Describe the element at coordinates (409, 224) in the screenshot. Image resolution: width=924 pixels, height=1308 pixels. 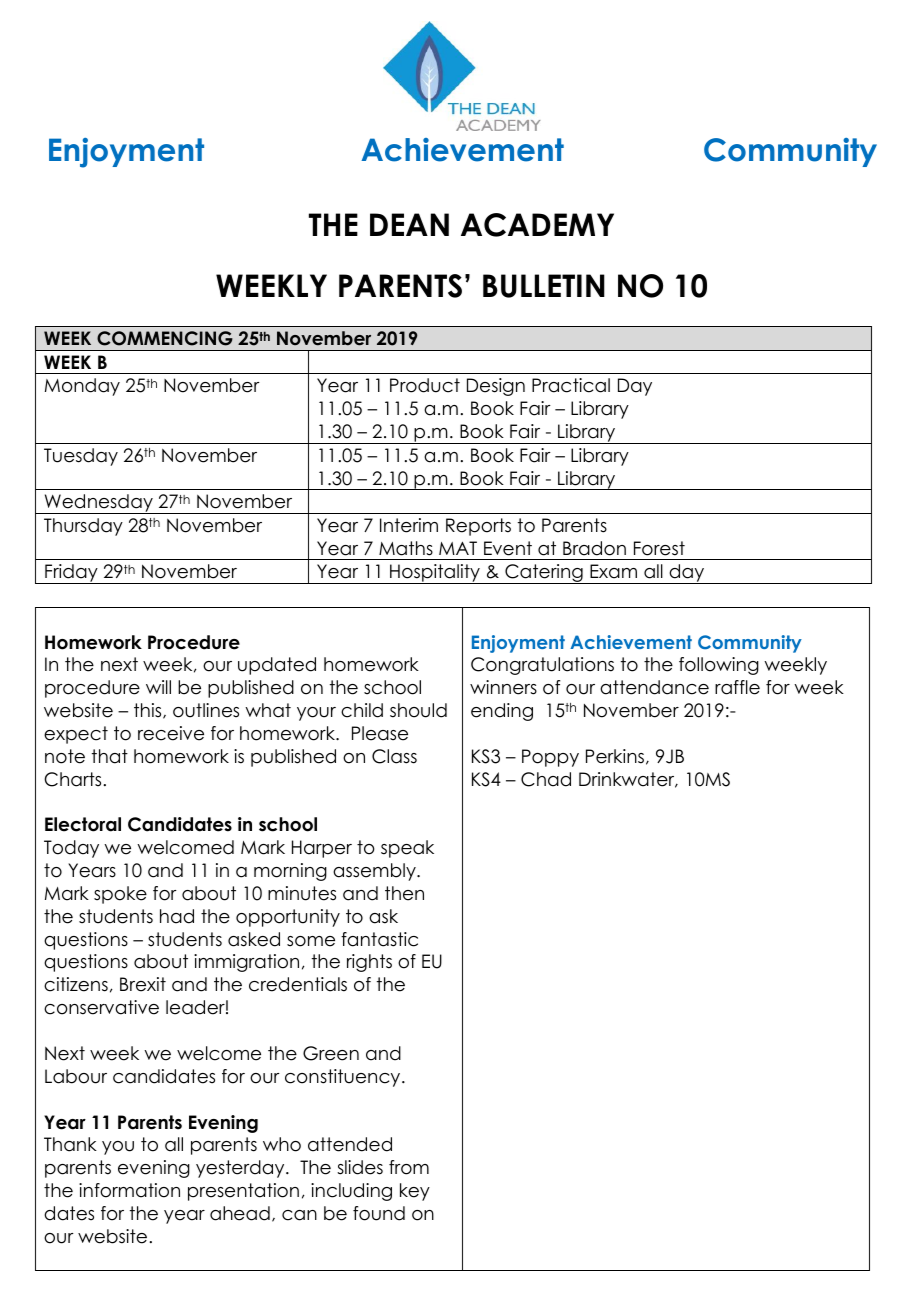
I see `DEAN` at that location.
